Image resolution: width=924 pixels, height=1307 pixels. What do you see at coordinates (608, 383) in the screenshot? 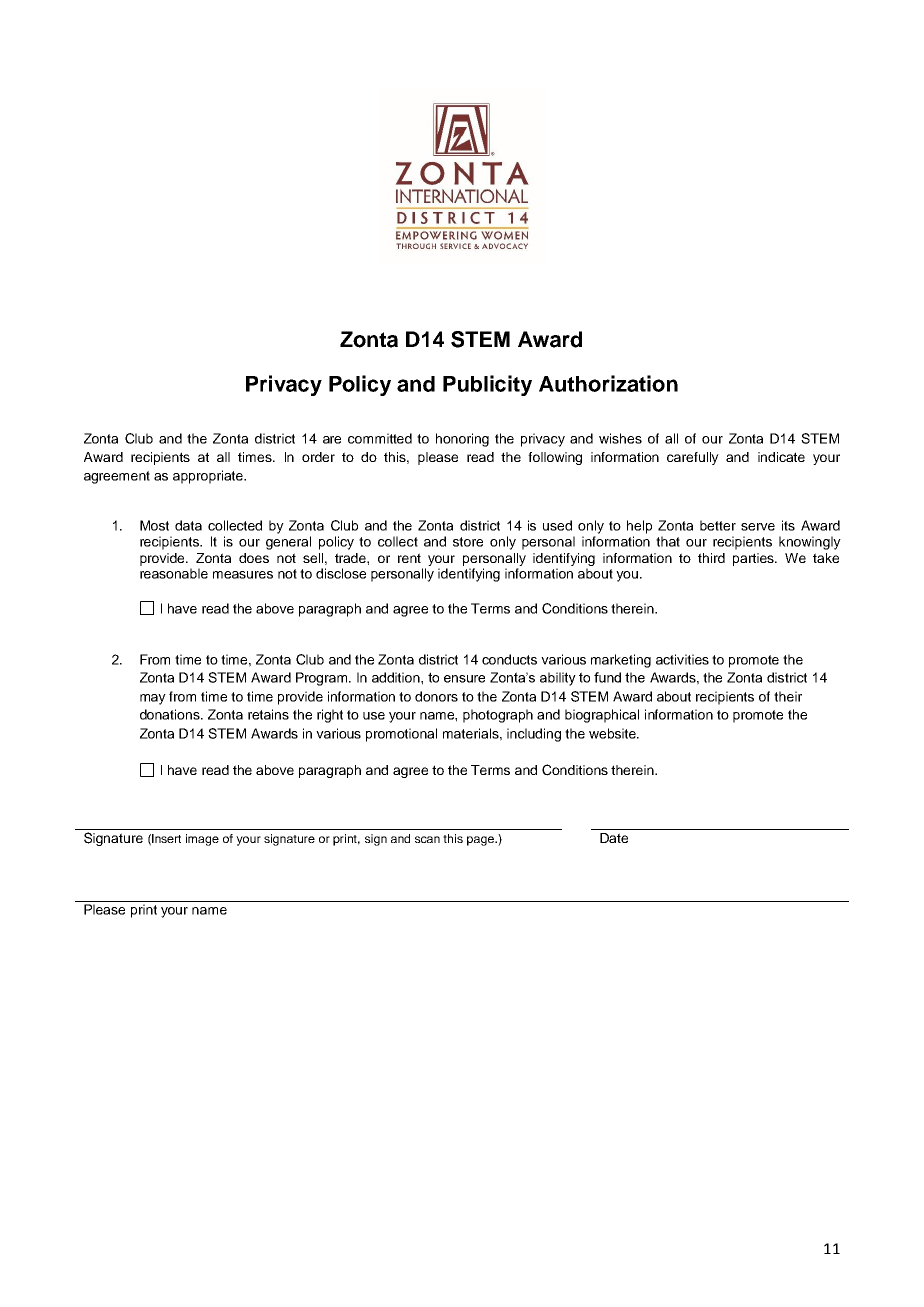
I see `Authorization` at bounding box center [608, 383].
